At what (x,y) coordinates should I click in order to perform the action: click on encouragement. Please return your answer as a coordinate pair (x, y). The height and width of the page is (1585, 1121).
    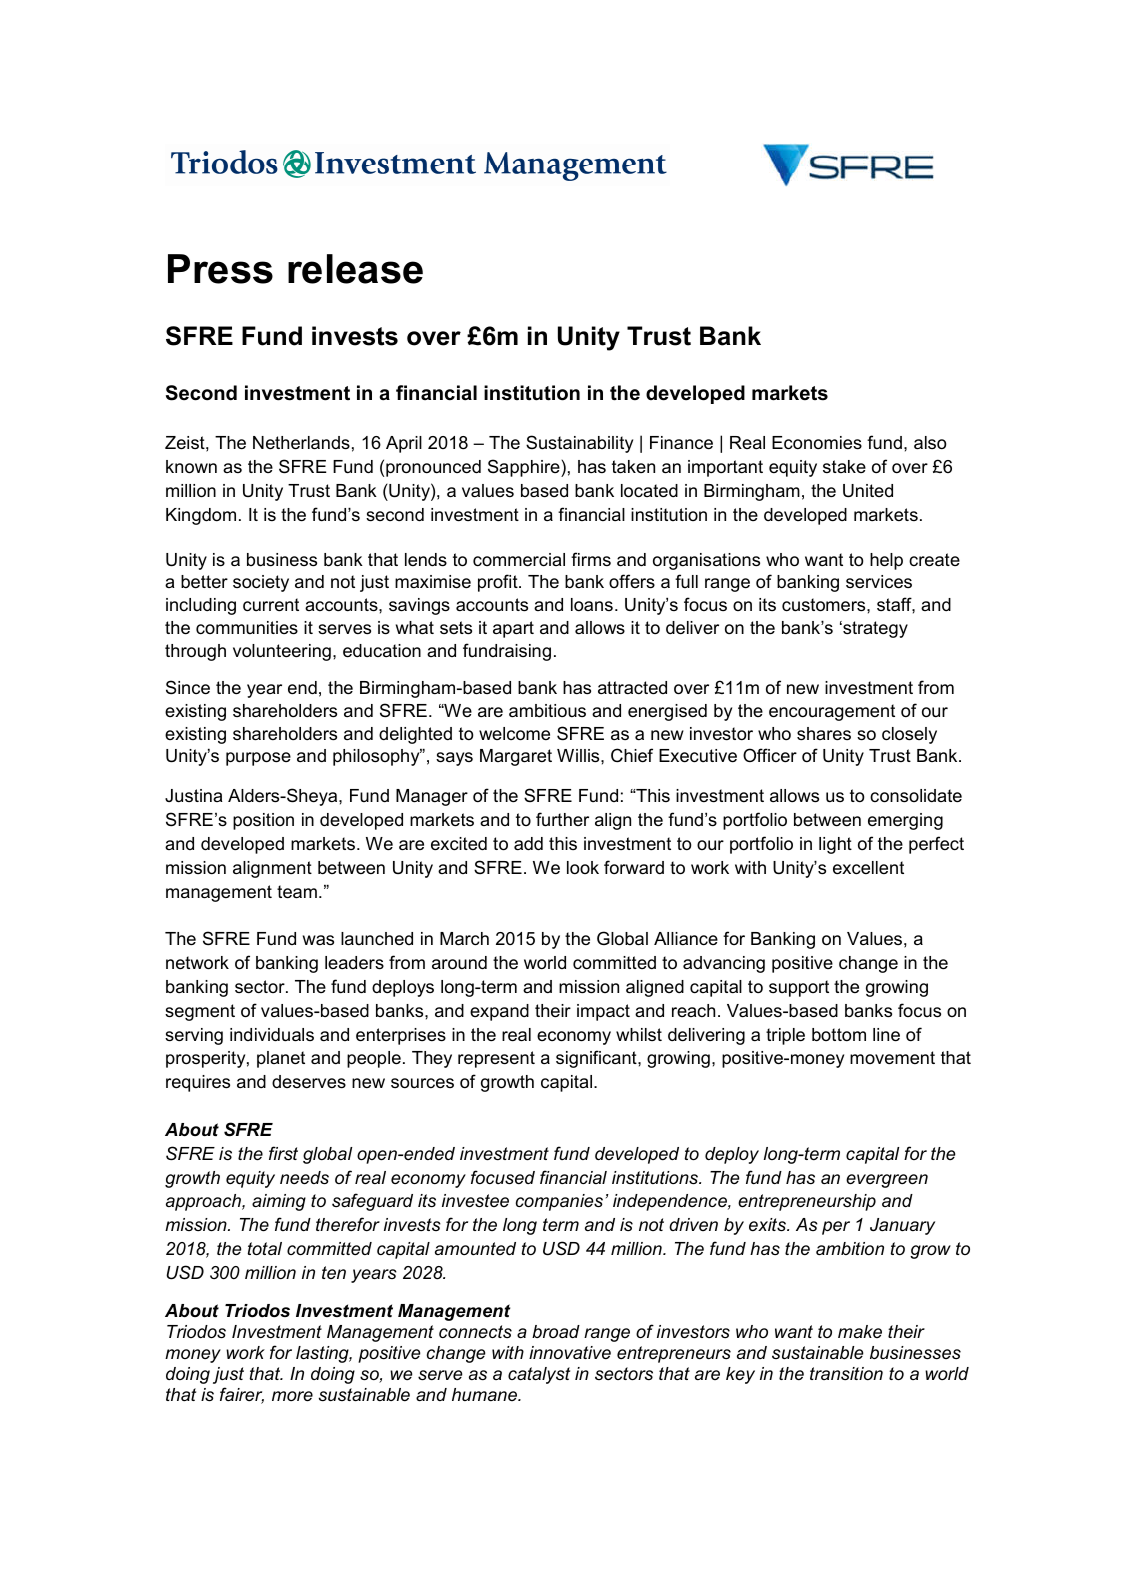
    Looking at the image, I should click on (832, 712).
